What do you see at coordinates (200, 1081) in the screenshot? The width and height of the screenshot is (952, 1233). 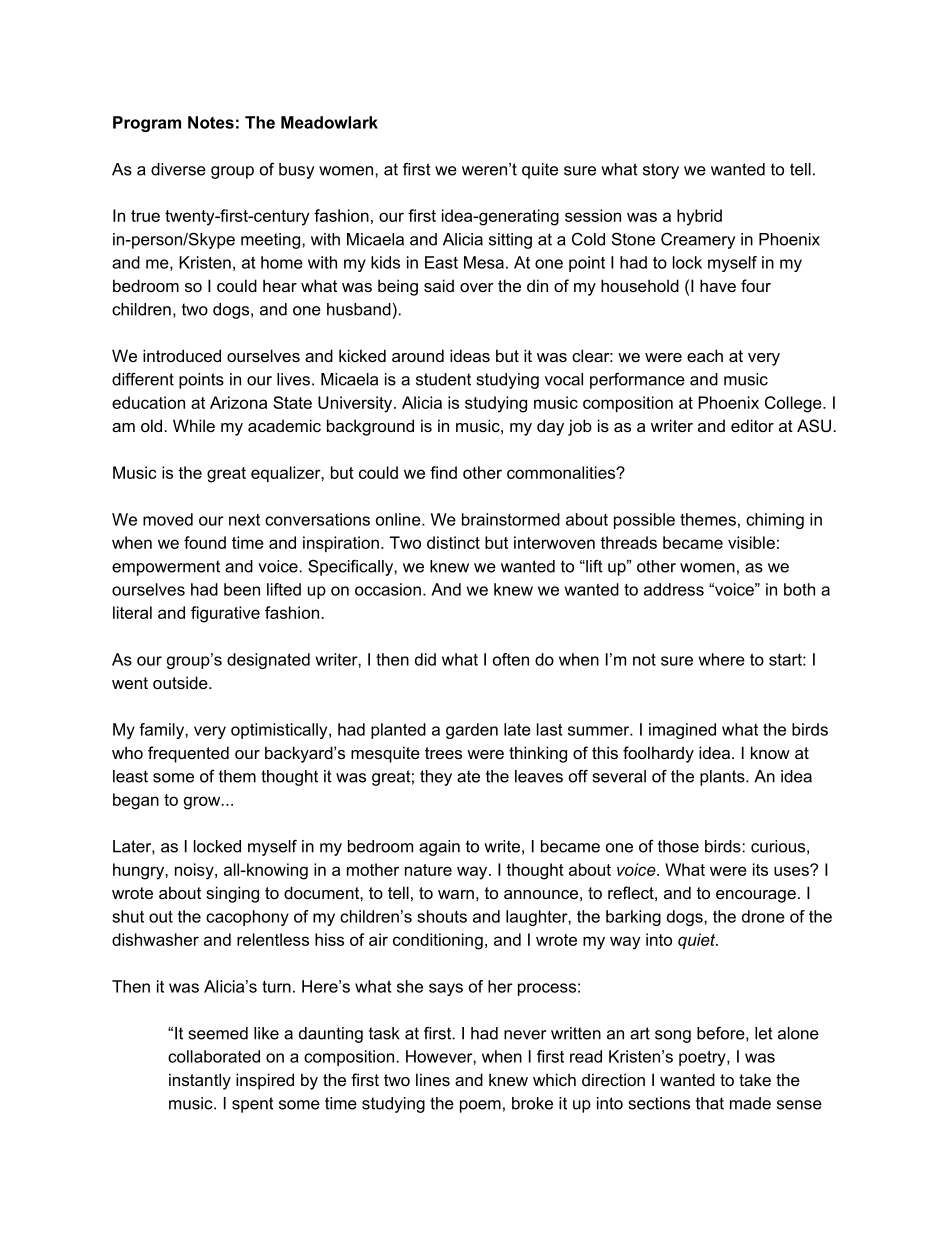 I see `instantly` at bounding box center [200, 1081].
